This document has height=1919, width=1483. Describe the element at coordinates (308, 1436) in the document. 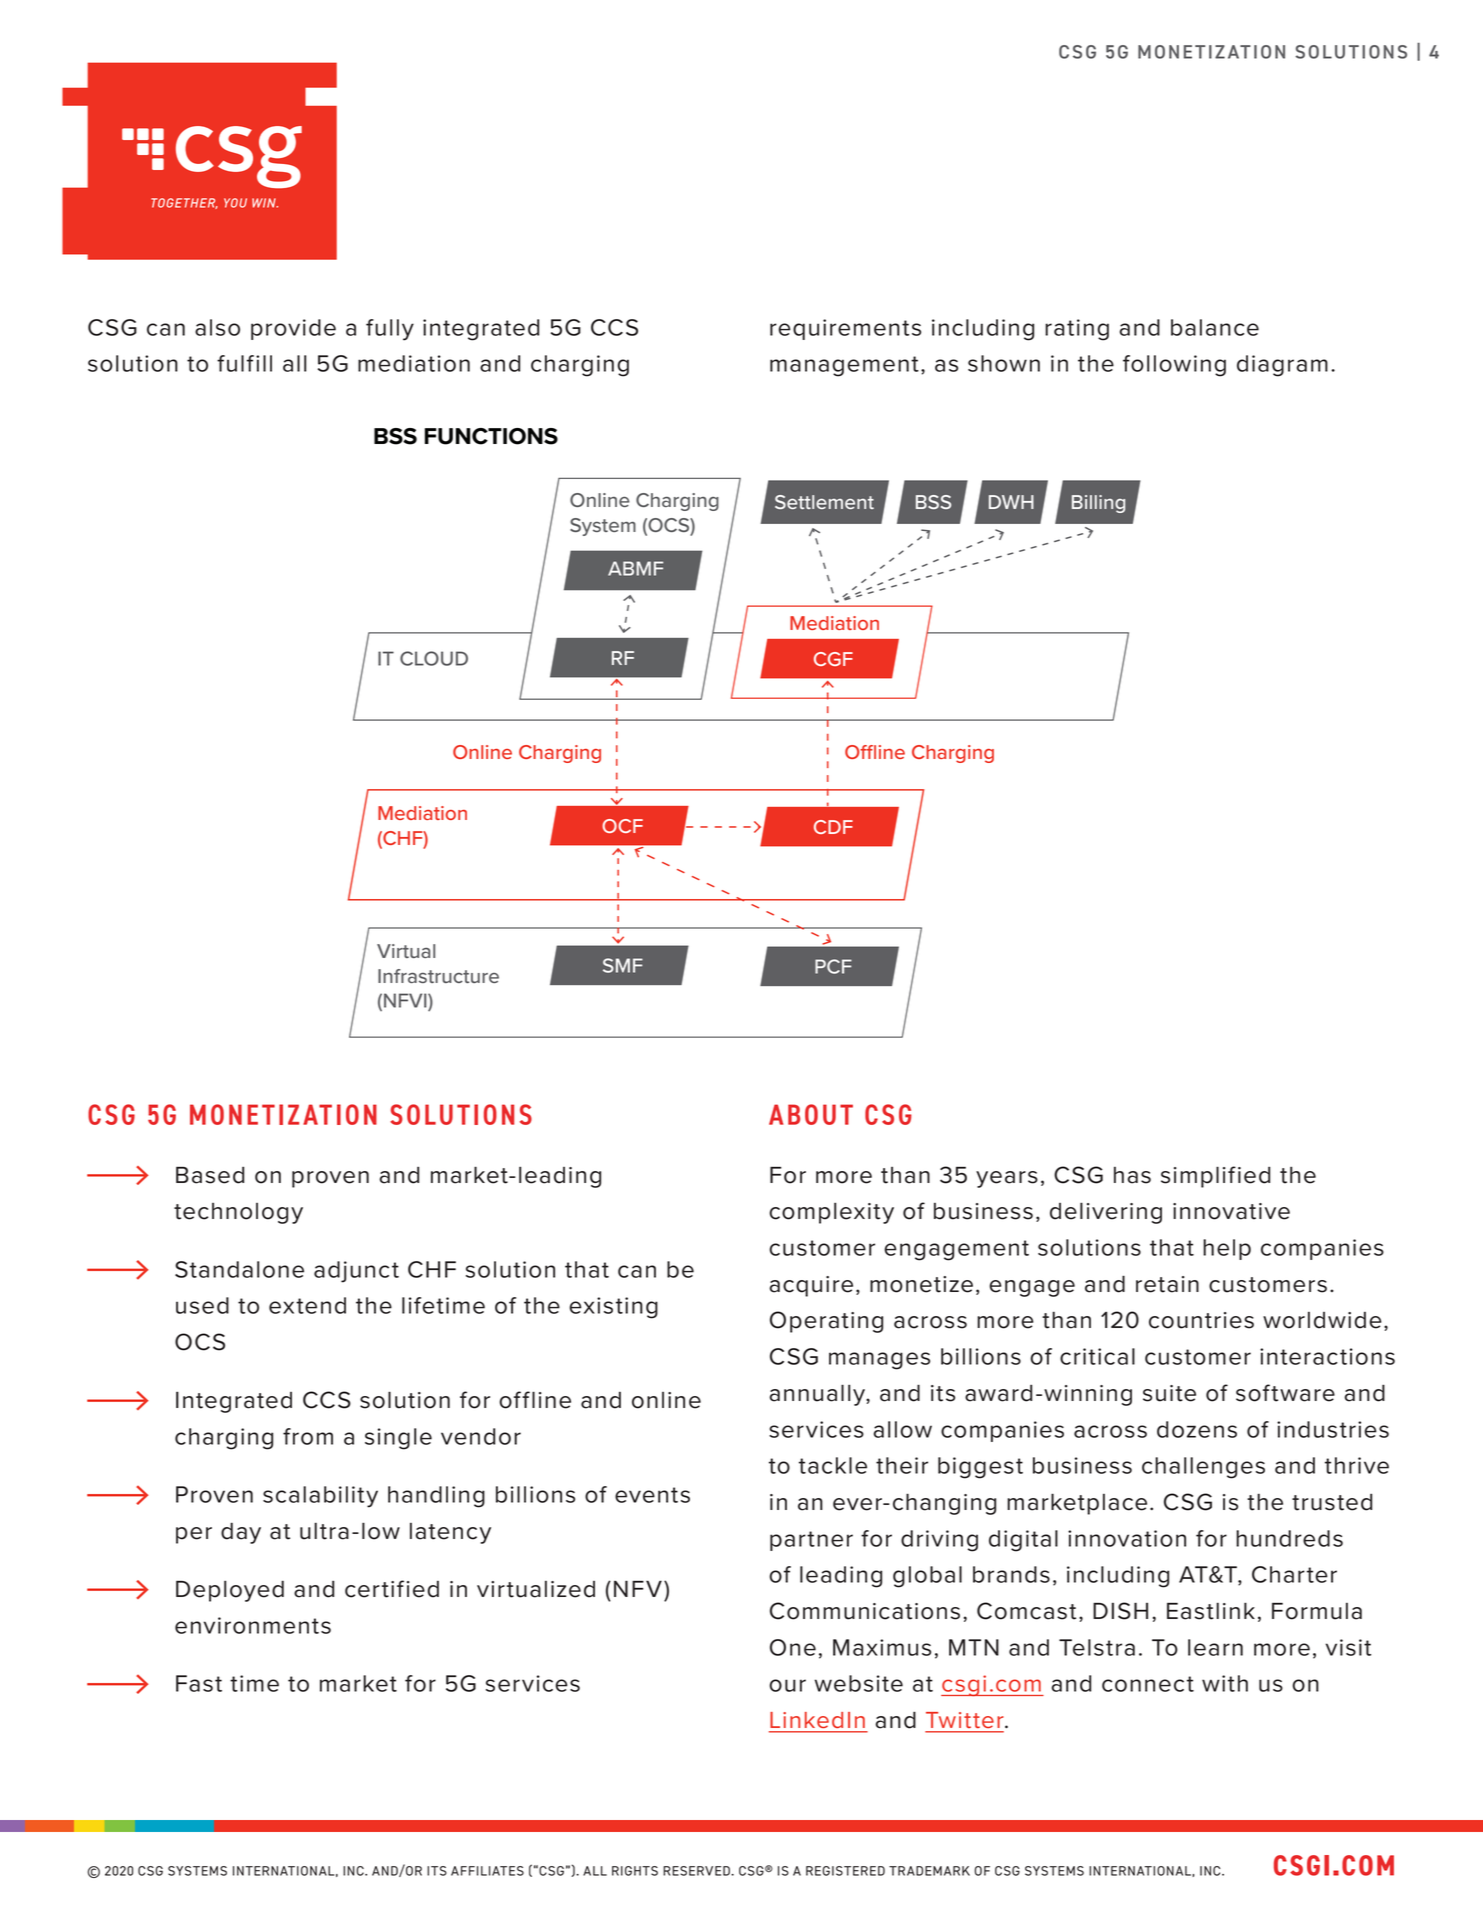

I see `from` at that location.
